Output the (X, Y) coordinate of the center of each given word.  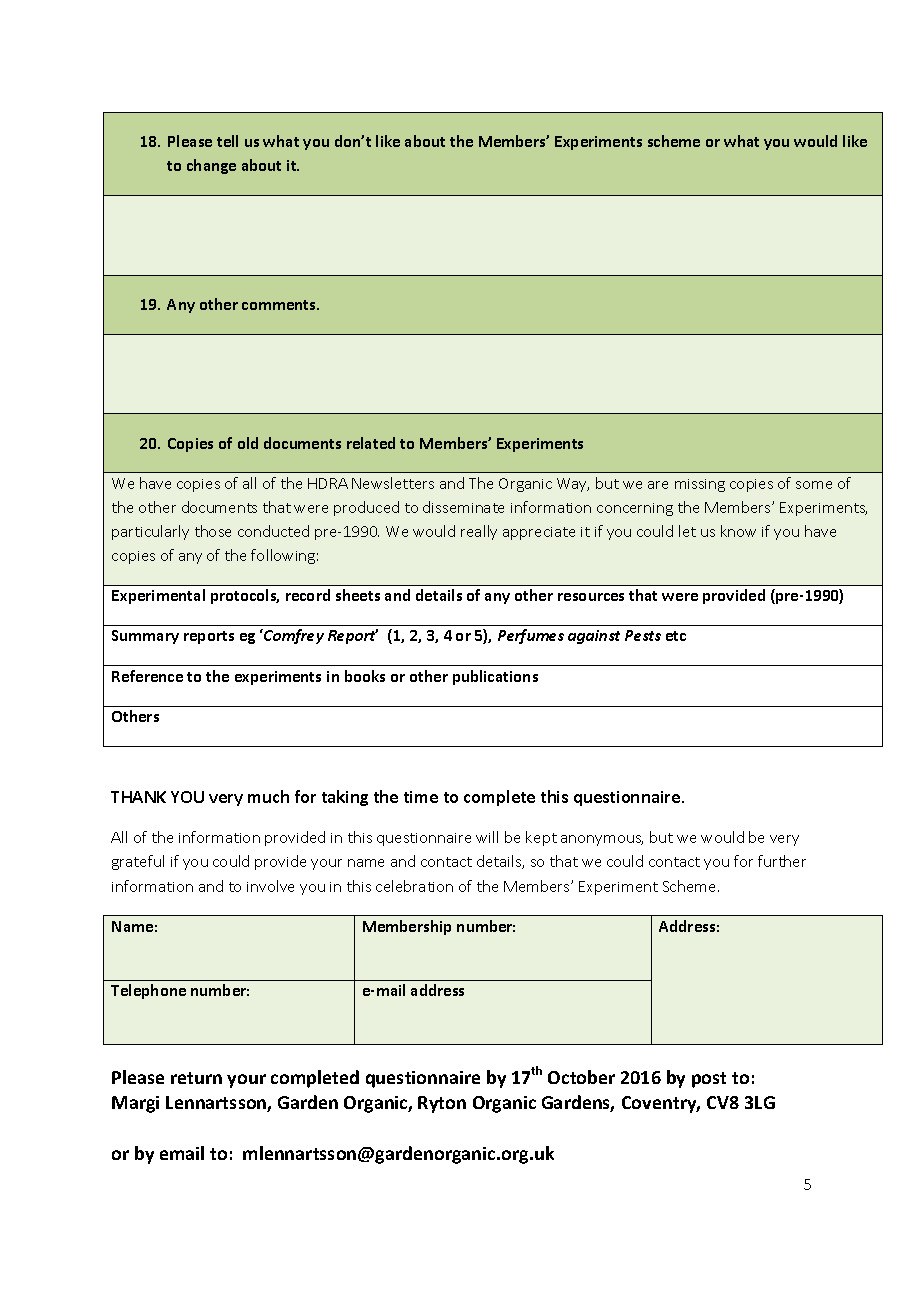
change (211, 166)
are (658, 485)
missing (700, 485)
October (581, 1077)
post (709, 1080)
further (782, 861)
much (268, 796)
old (248, 443)
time (421, 797)
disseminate (463, 507)
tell (227, 141)
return (196, 1078)
